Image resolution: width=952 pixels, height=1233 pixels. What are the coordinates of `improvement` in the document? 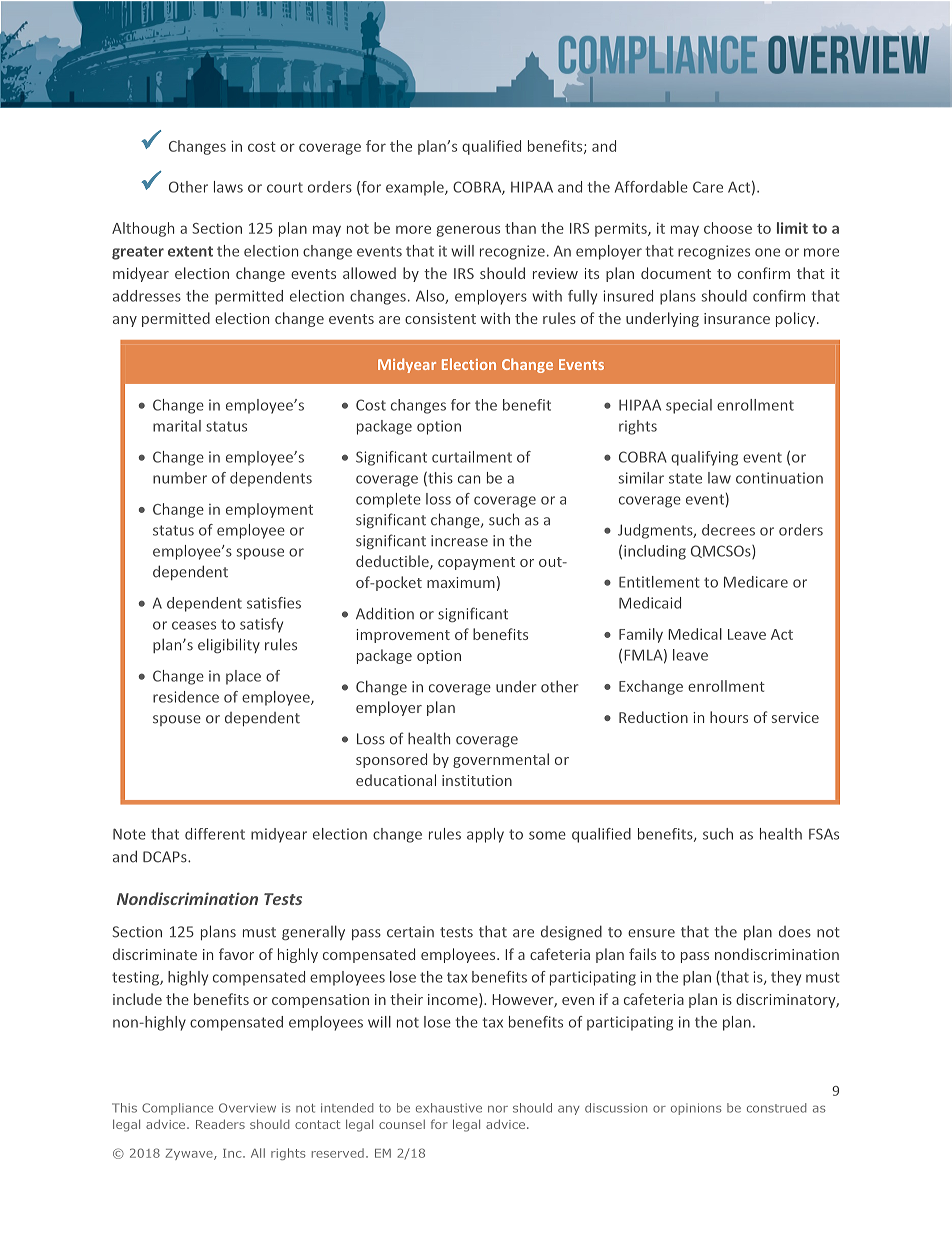 It's located at (403, 636).
